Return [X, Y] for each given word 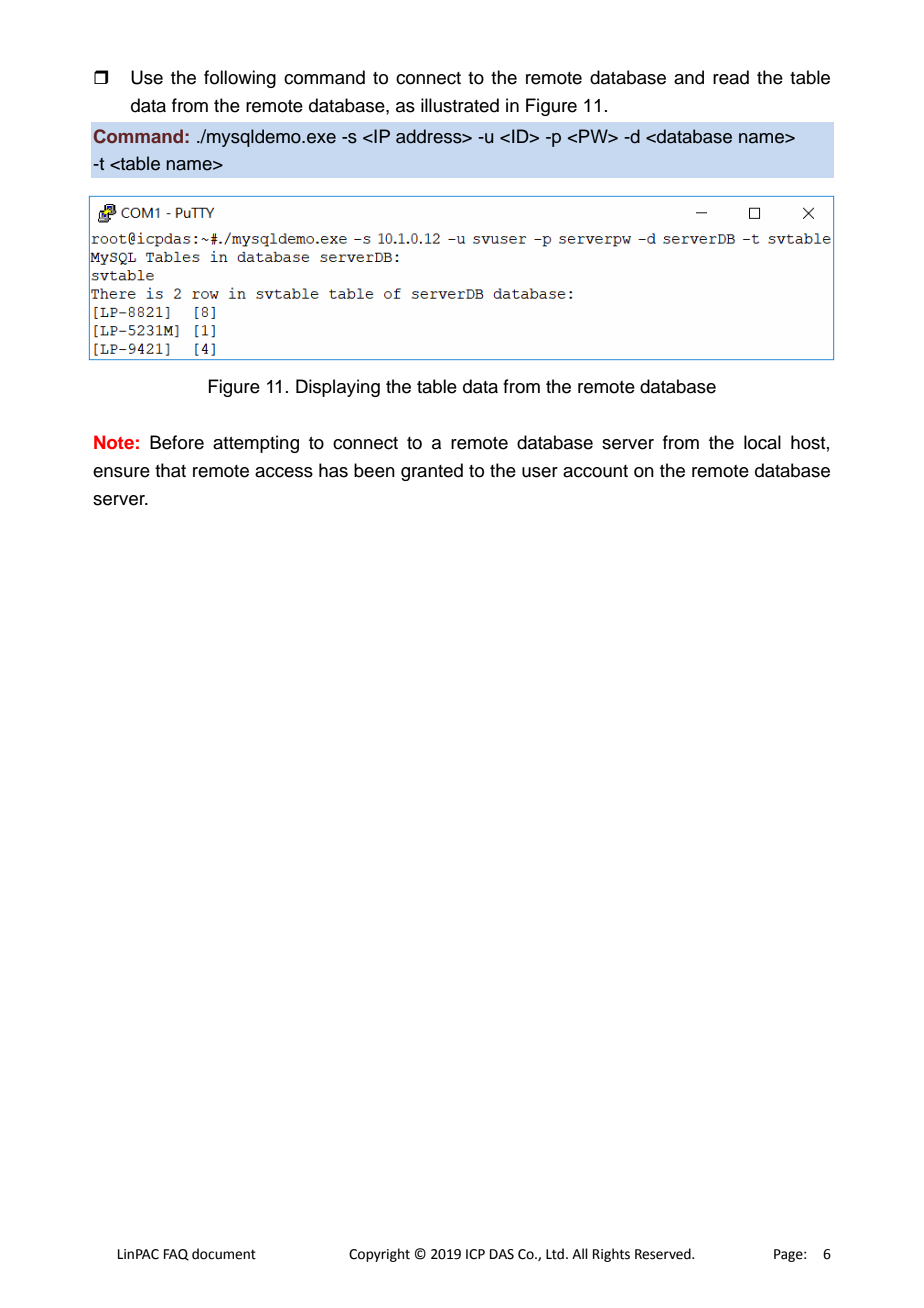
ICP [475, 1254]
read [731, 77]
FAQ [176, 1255]
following [240, 79]
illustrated [460, 105]
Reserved [664, 1254]
